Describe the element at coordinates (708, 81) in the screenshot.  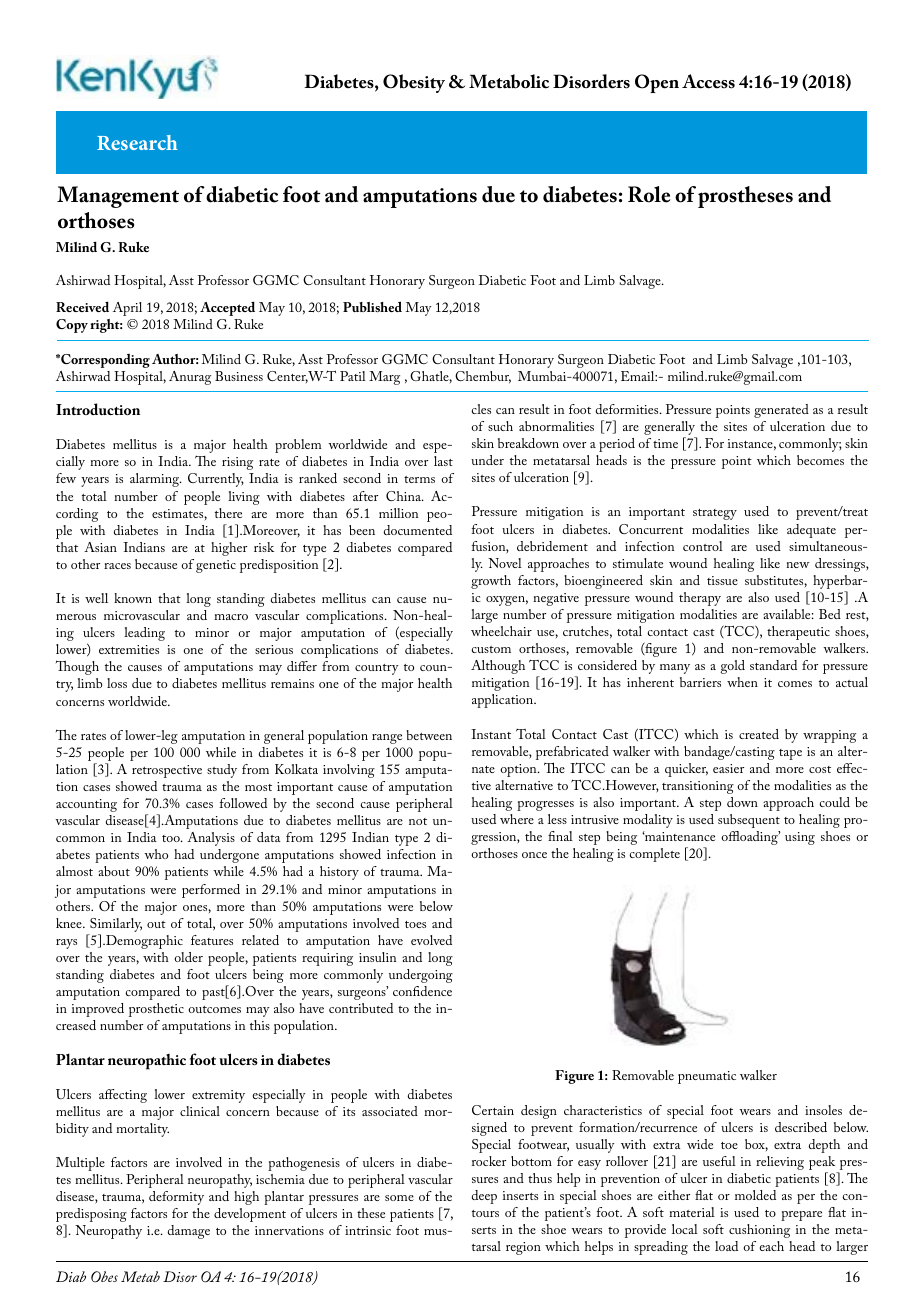
I see `Access` at that location.
